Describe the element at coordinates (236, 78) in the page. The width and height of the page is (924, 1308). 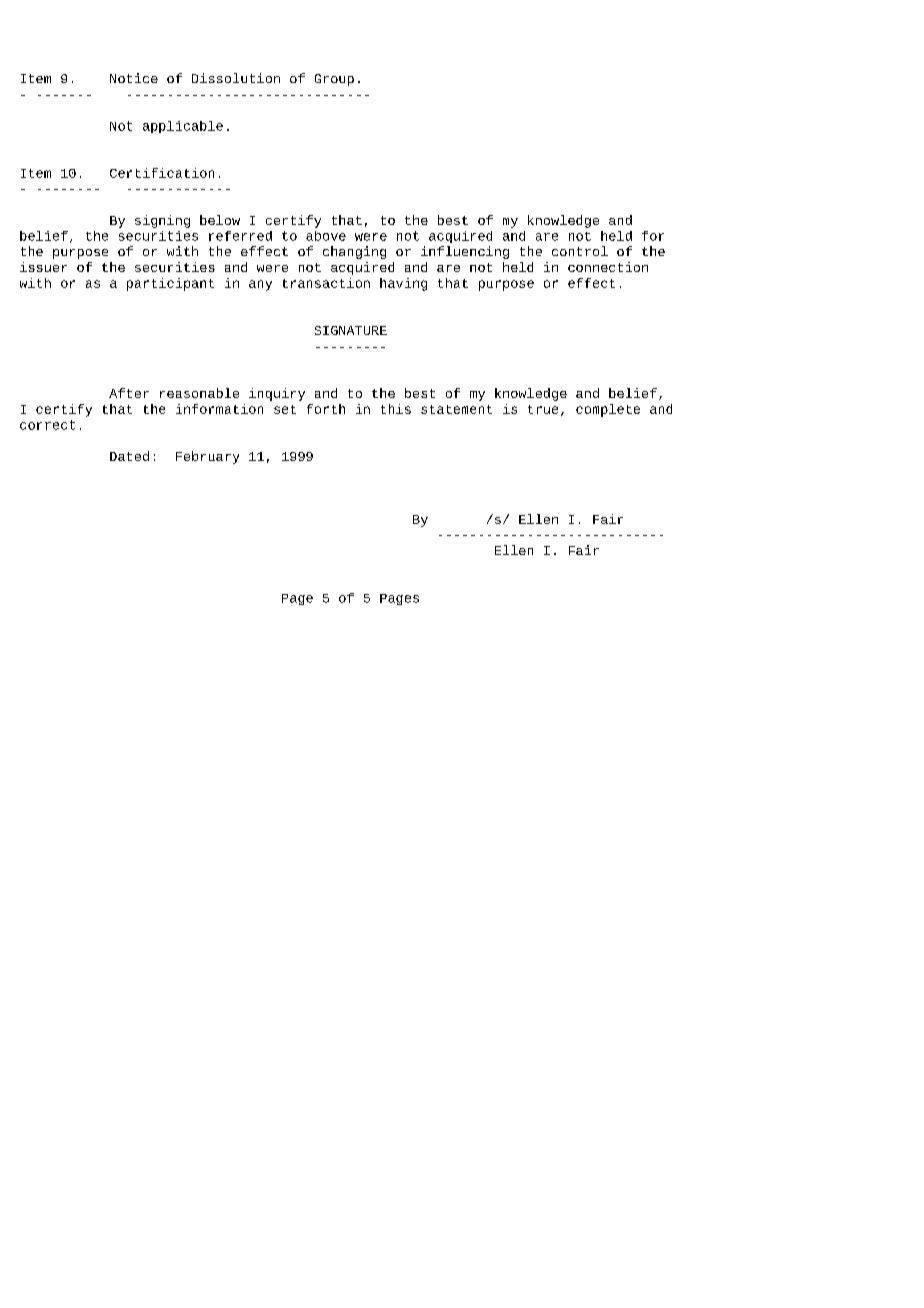
I see `Dissolution` at that location.
